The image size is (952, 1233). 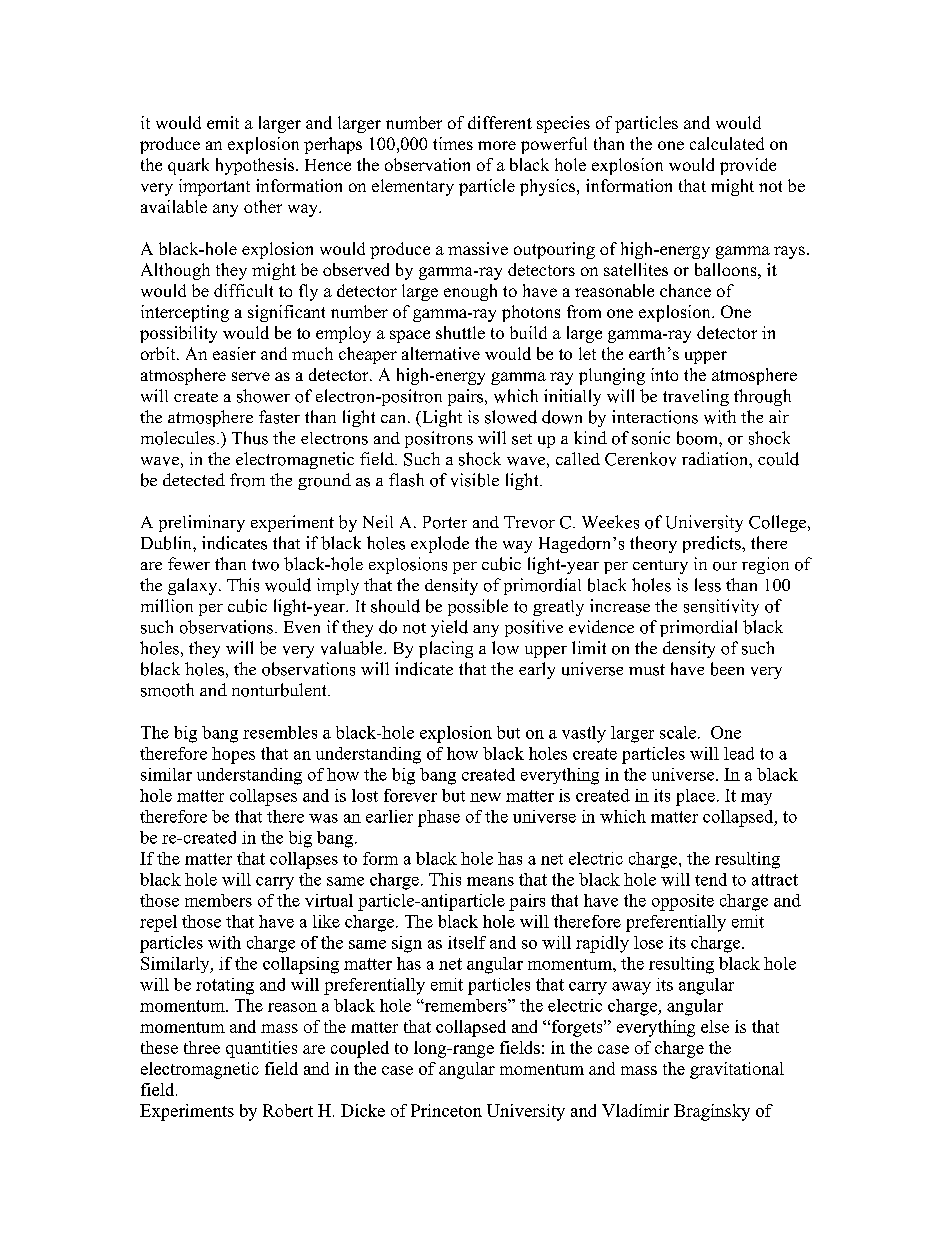 What do you see at coordinates (478, 607) in the document?
I see `possible` at bounding box center [478, 607].
